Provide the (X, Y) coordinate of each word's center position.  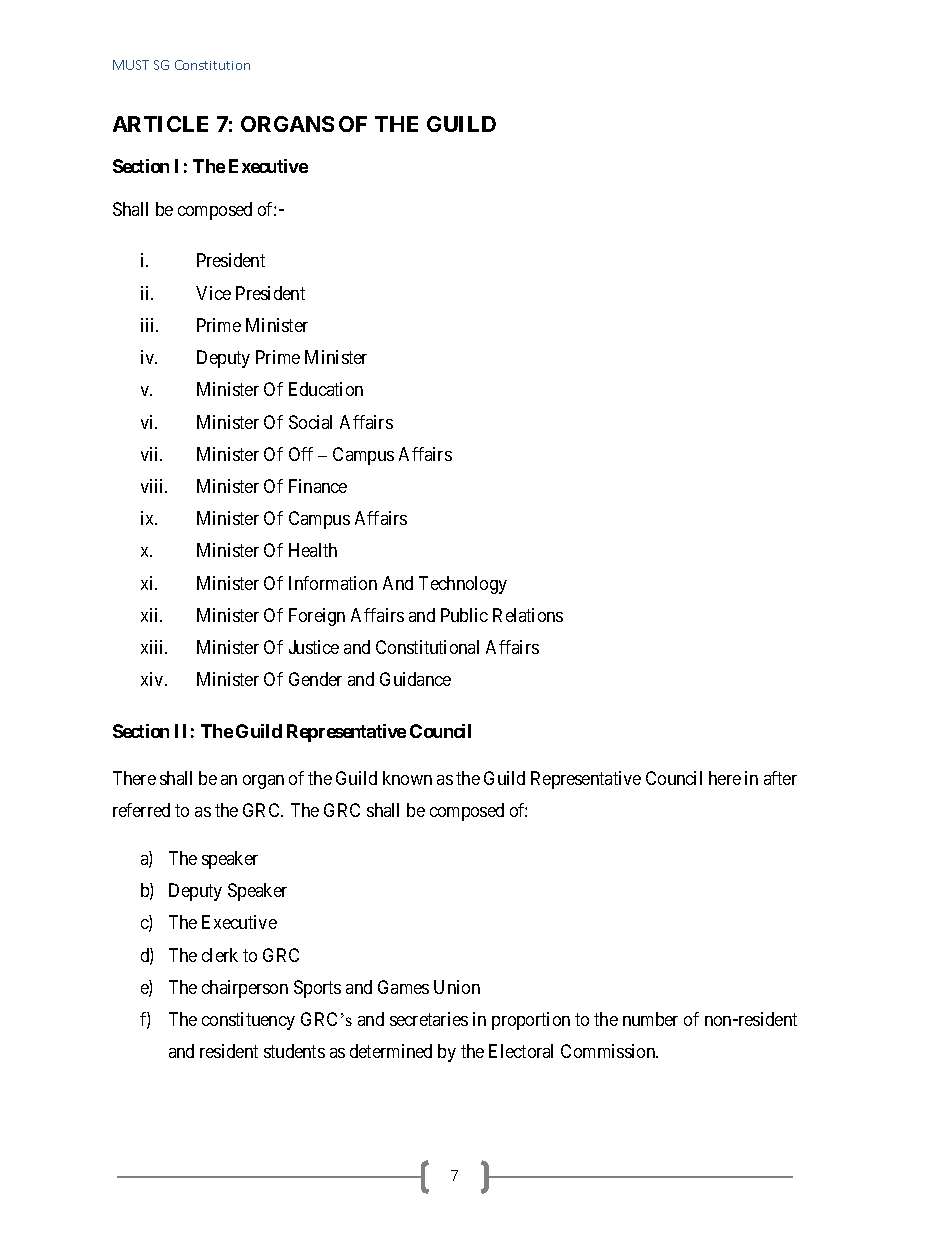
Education (326, 389)
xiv (153, 679)
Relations (528, 615)
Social (310, 422)
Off (301, 454)
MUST (131, 65)
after (780, 778)
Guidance (415, 679)
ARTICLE (160, 124)
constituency (248, 1021)
